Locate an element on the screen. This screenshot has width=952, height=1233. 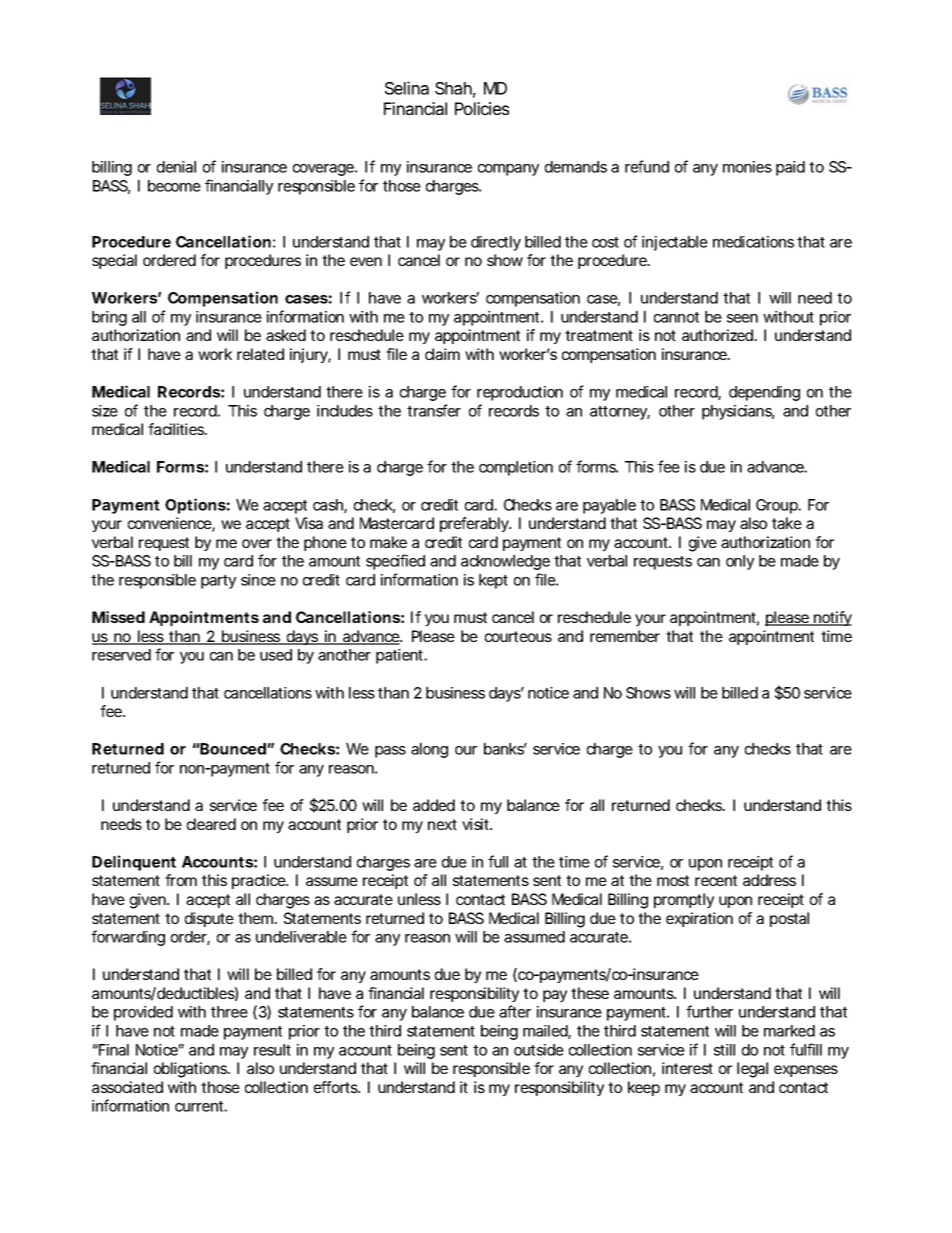
monies is located at coordinates (747, 167).
